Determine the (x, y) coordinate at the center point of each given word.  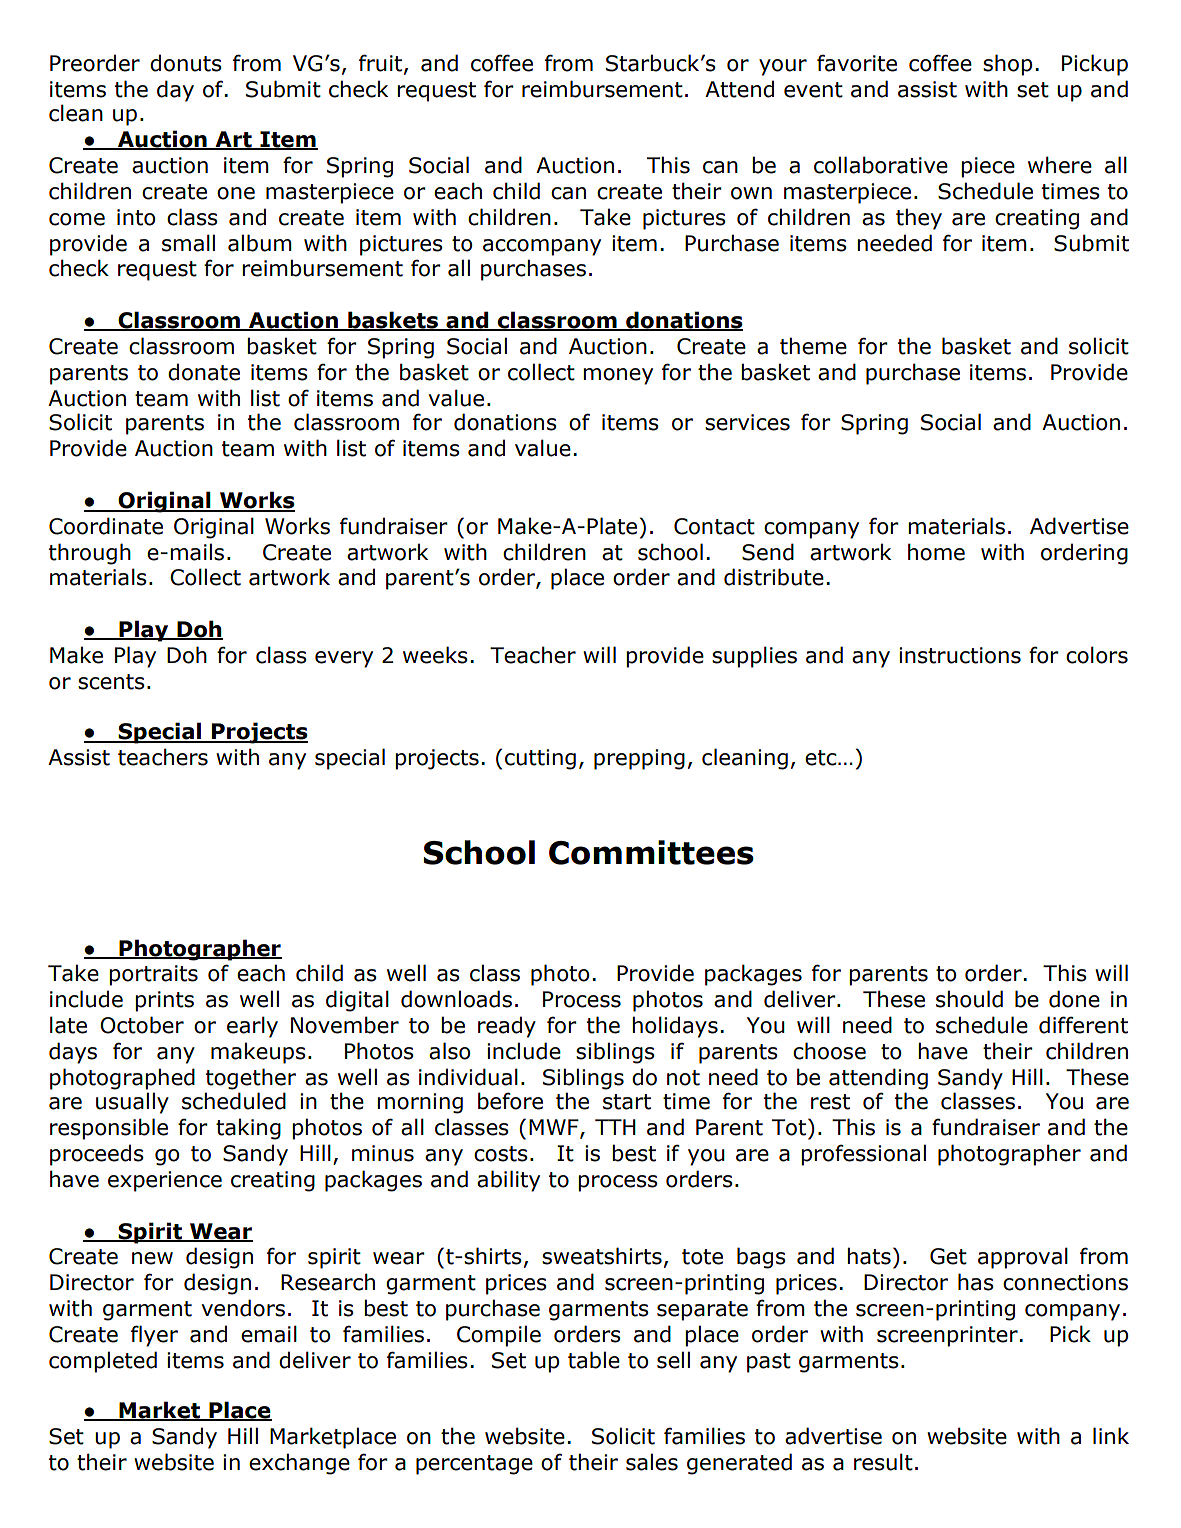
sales (652, 1462)
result (883, 1462)
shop (1007, 65)
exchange (299, 1464)
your (783, 67)
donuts (186, 63)
